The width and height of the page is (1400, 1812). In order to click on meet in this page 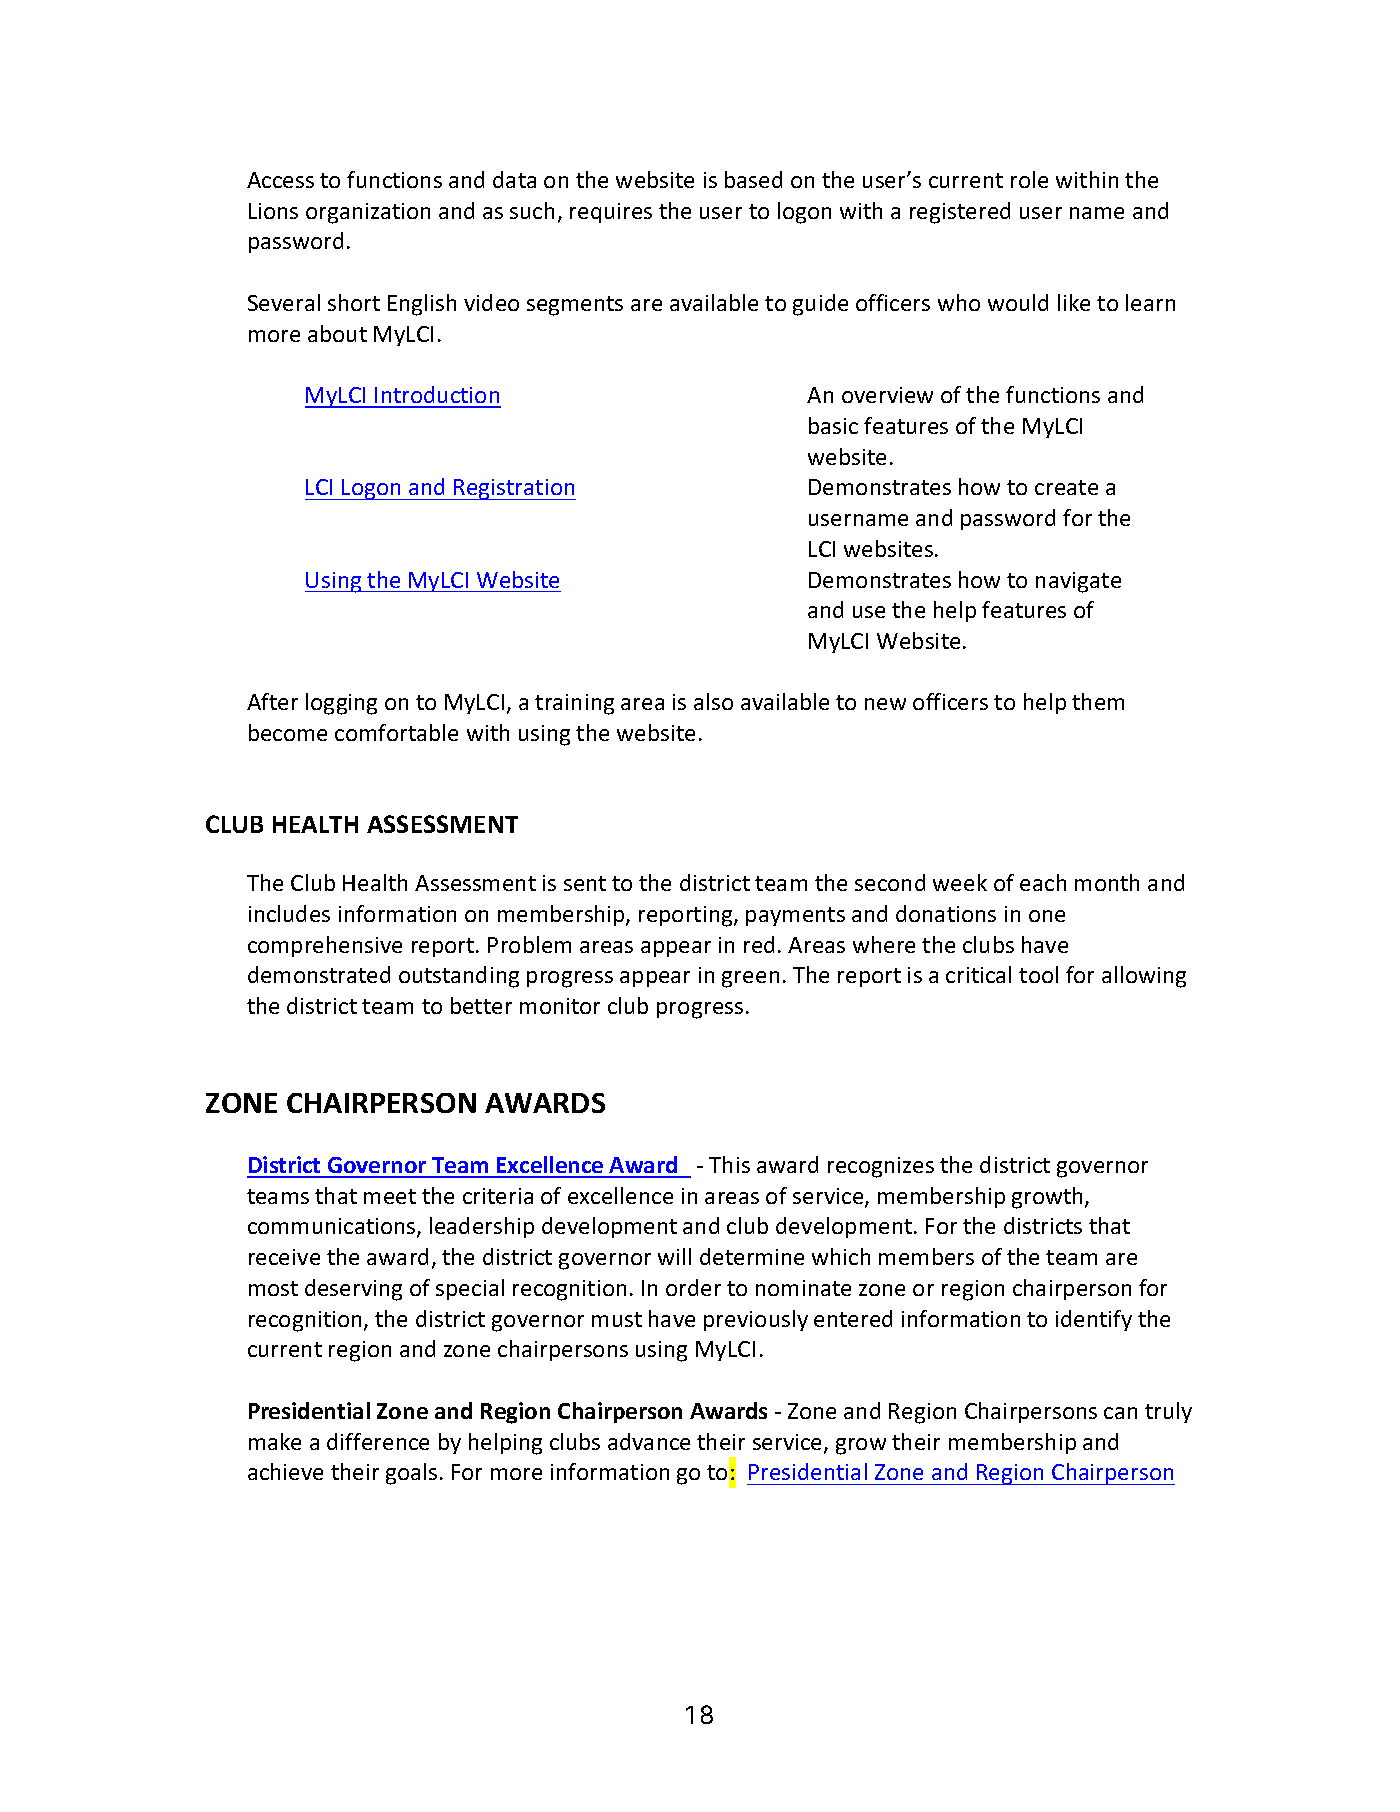, I will do `click(390, 1196)`.
